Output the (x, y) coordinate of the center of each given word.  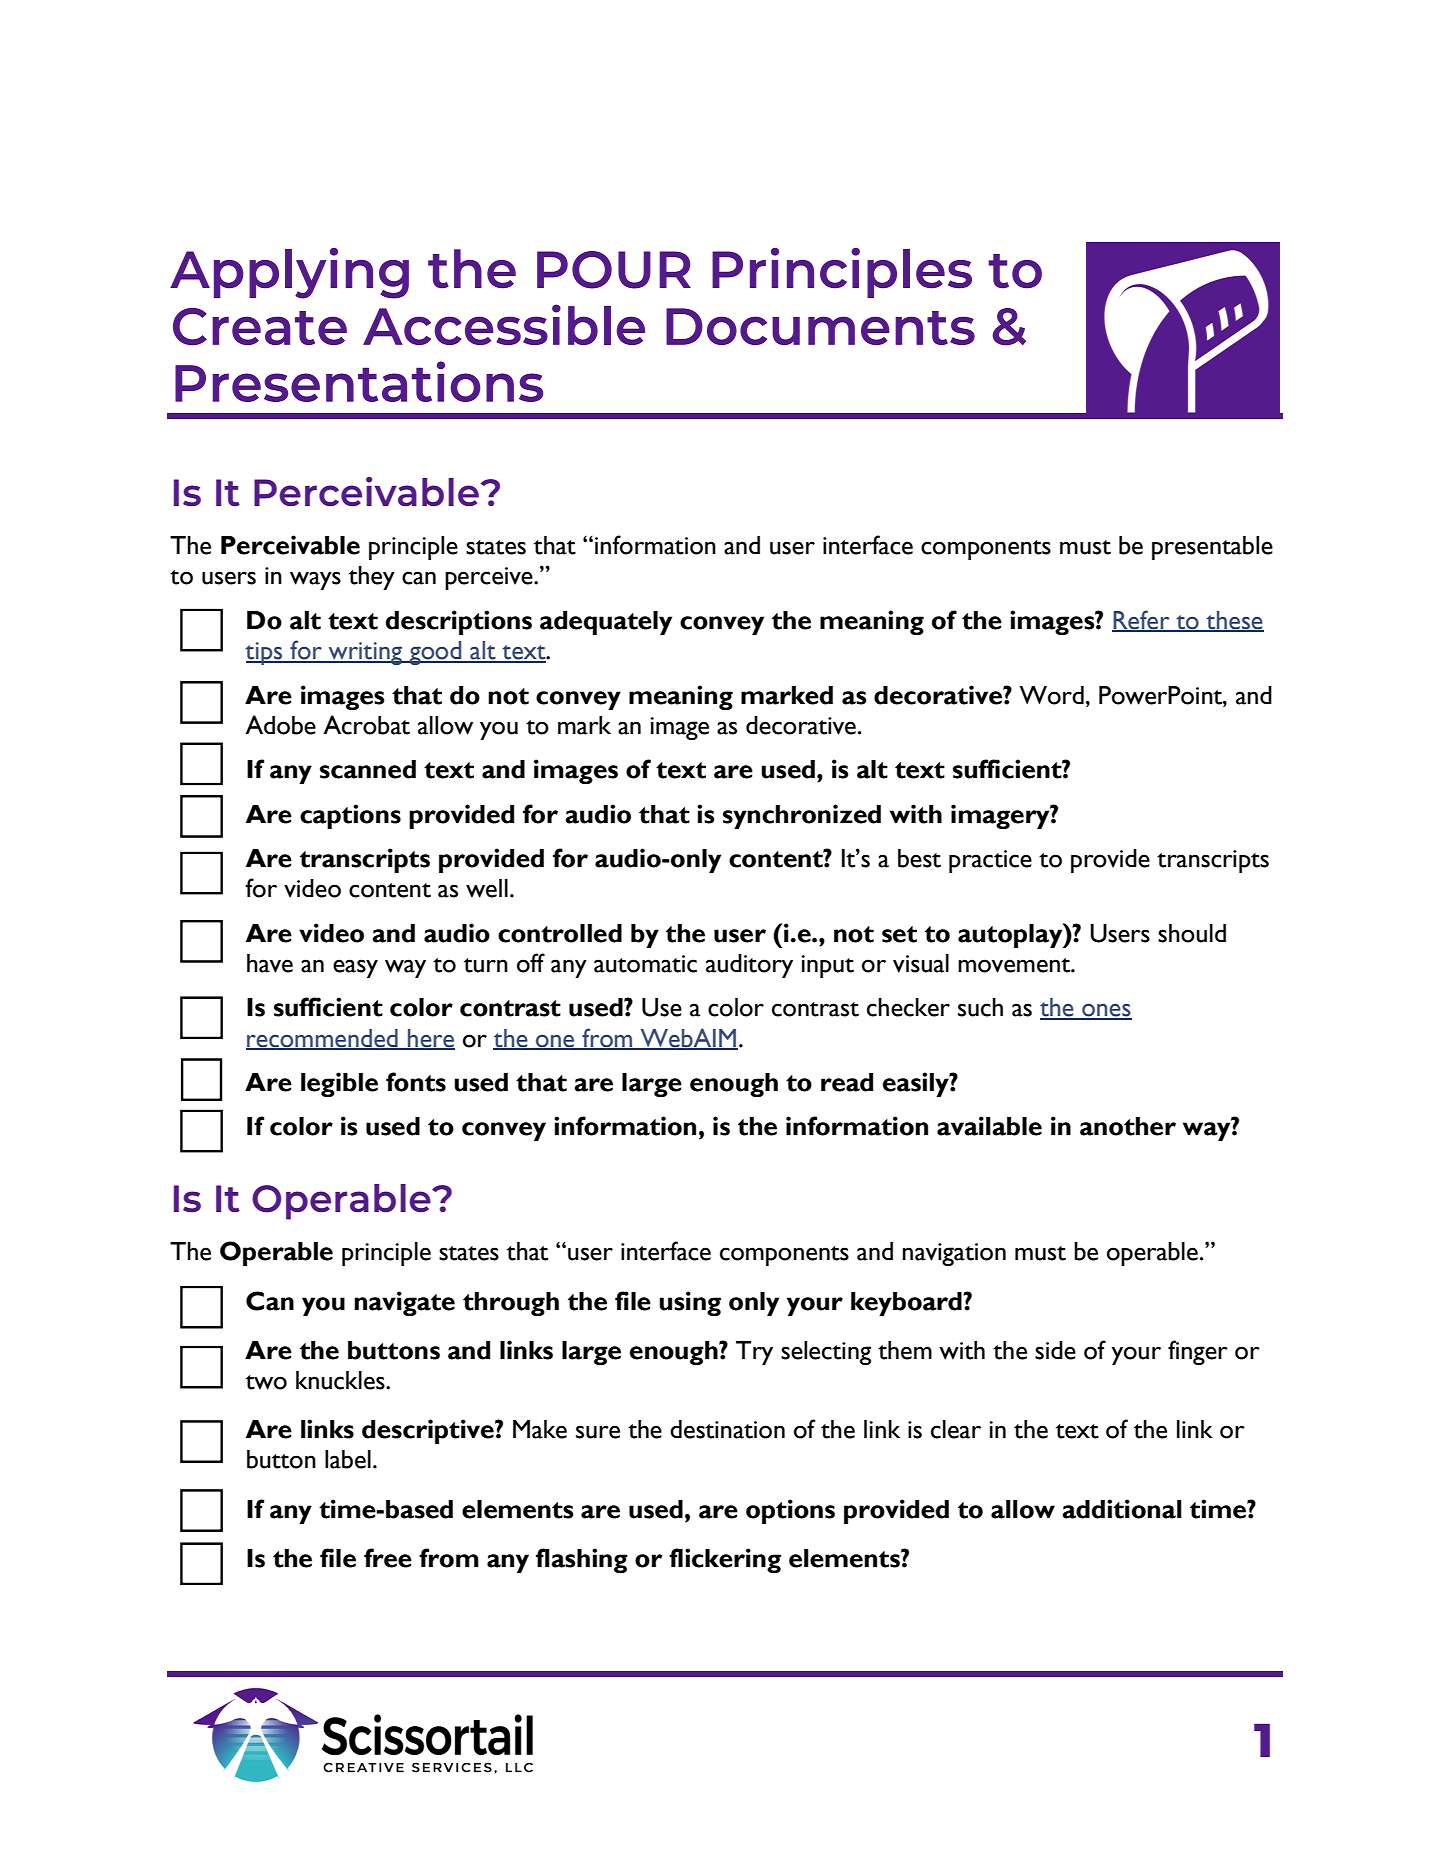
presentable (1212, 548)
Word (1051, 695)
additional (1122, 1509)
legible (339, 1084)
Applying (289, 273)
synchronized (802, 816)
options (790, 1511)
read (847, 1082)
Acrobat (366, 725)
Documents (820, 326)
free (388, 1558)
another (1128, 1126)
